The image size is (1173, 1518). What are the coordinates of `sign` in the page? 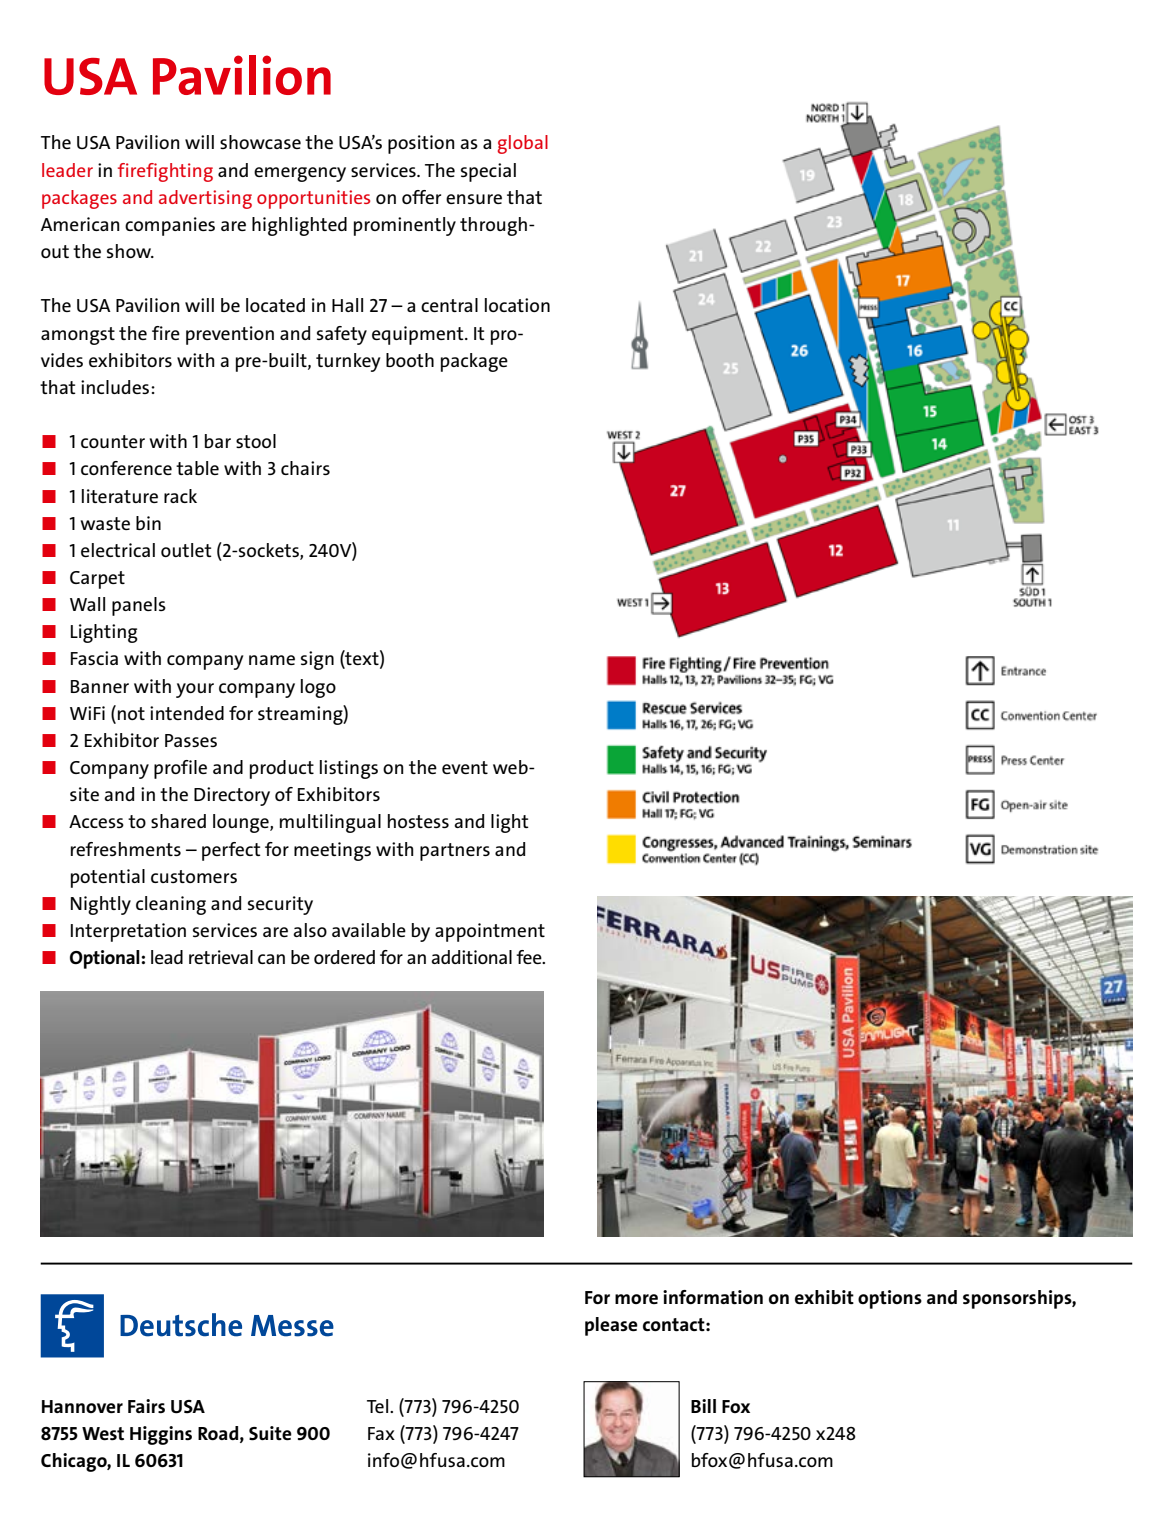 It's located at (317, 660).
